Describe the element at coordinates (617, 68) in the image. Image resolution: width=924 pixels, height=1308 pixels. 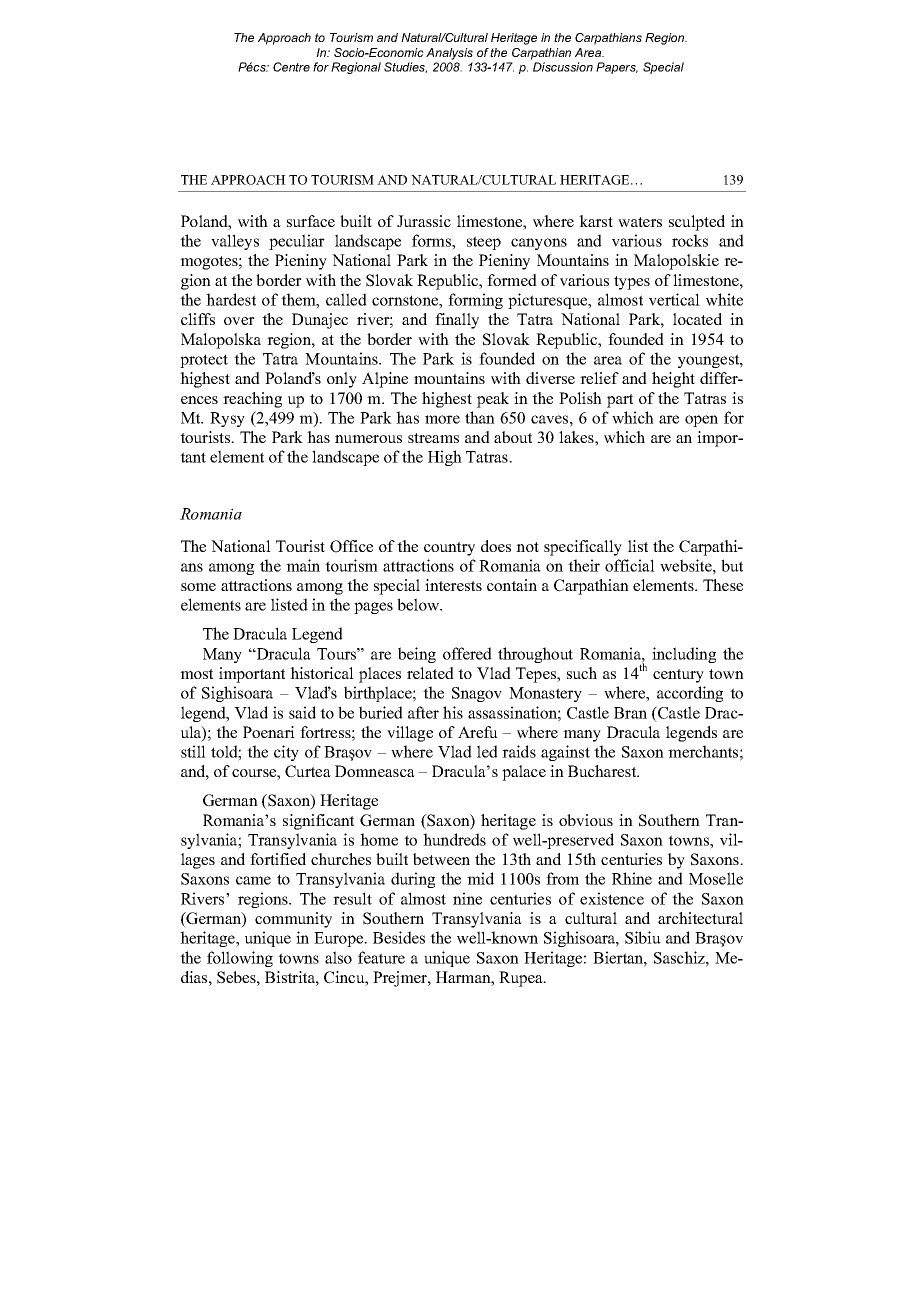
I see `Papers` at that location.
